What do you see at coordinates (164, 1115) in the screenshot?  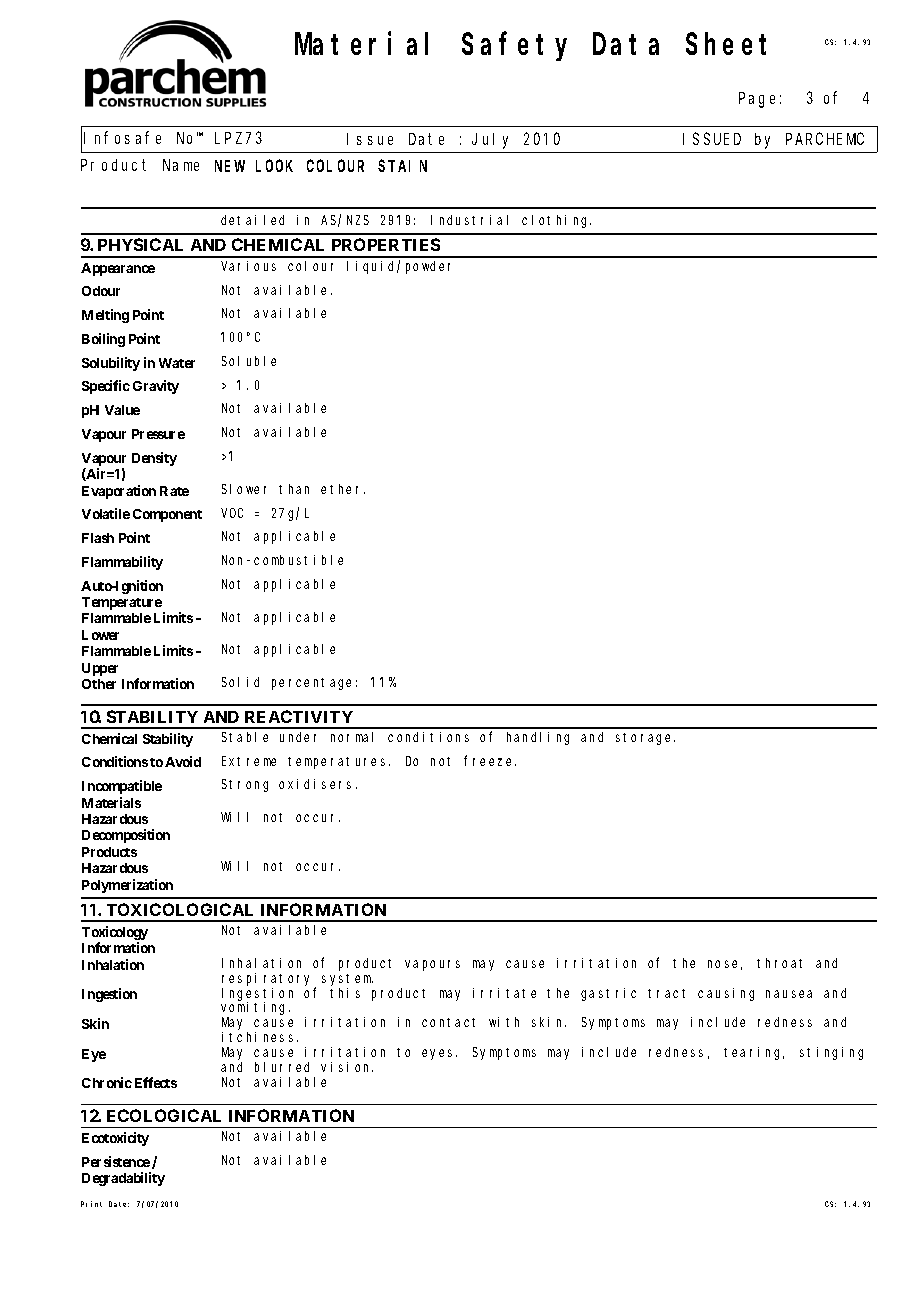 I see `ECOLOGICAL` at bounding box center [164, 1115].
